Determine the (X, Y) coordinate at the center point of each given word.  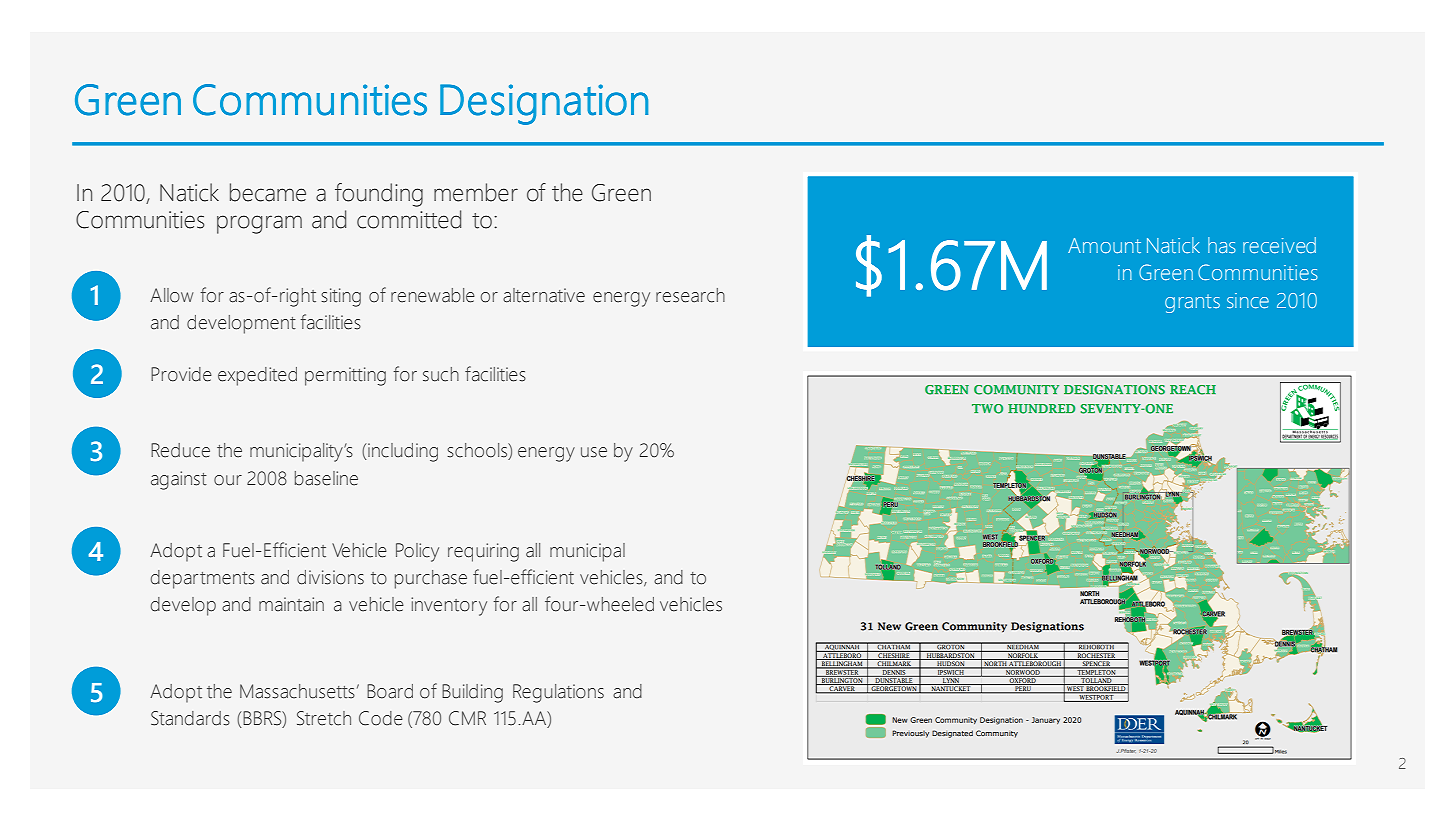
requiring (483, 552)
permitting (345, 376)
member (476, 192)
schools (478, 451)
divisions (330, 577)
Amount (1104, 245)
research (690, 295)
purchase (431, 579)
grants (1192, 303)
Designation (544, 104)
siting (341, 297)
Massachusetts (297, 691)
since (1248, 300)
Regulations (558, 693)
